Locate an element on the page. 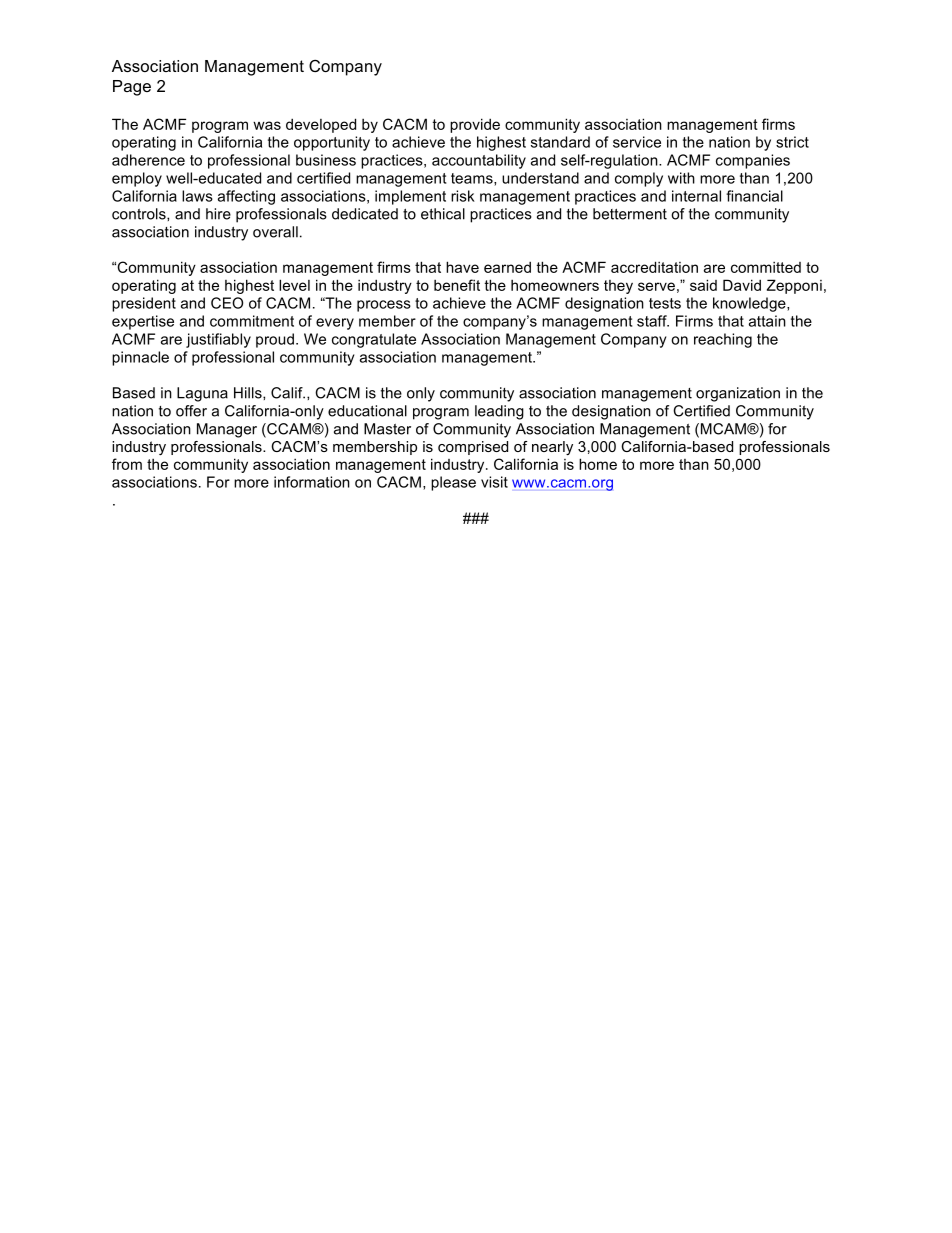  from is located at coordinates (127, 464).
